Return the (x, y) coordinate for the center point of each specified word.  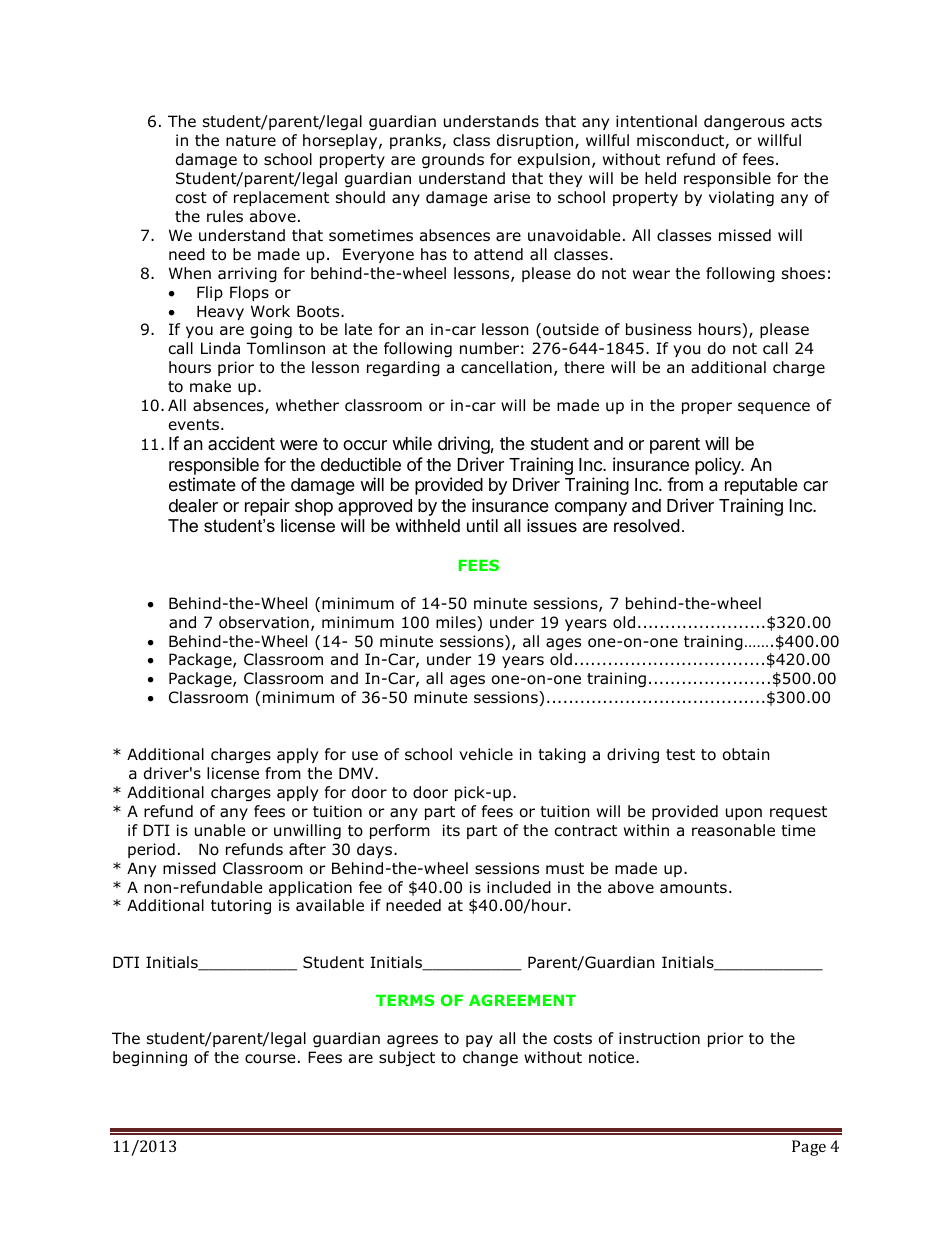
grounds (453, 160)
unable (220, 830)
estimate (202, 484)
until (482, 525)
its (451, 830)
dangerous (744, 122)
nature (251, 141)
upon (744, 814)
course (270, 1059)
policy (719, 466)
